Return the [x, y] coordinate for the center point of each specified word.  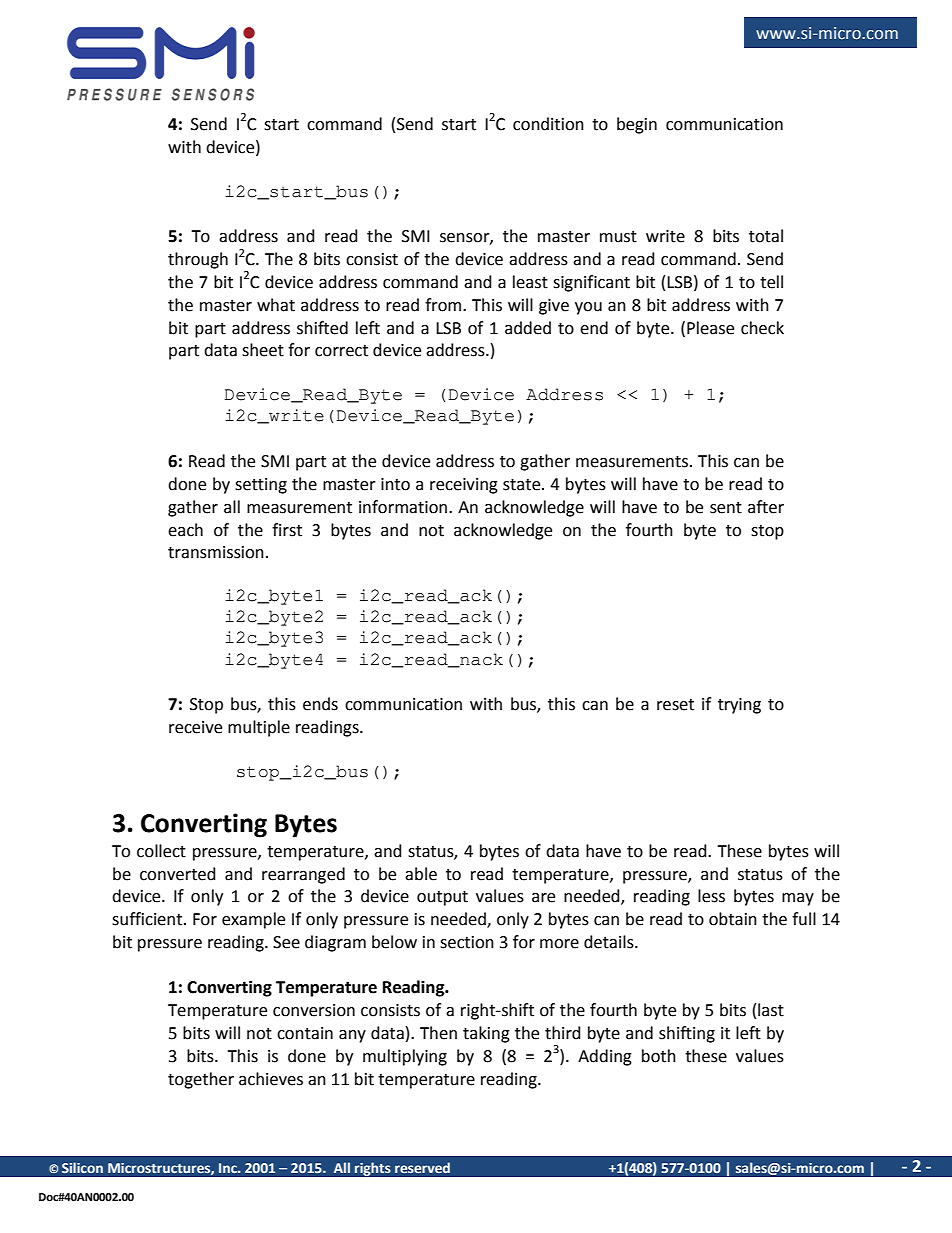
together [201, 1080]
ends [320, 704]
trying [739, 706]
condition [548, 124]
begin [637, 125]
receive [195, 727]
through [198, 260]
